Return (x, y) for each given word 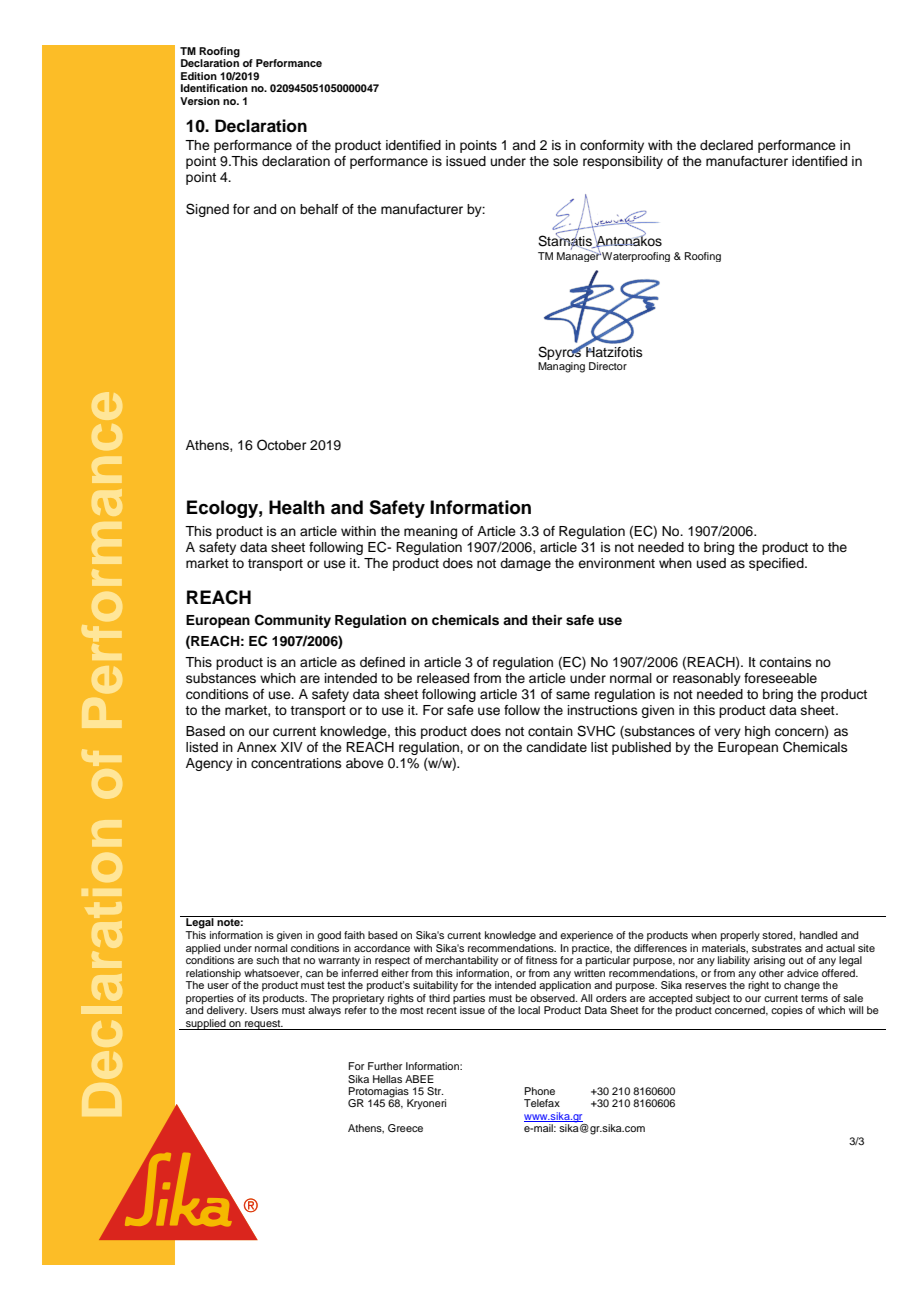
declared (726, 145)
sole (565, 161)
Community (293, 621)
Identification (214, 88)
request (263, 1025)
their (547, 620)
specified (777, 564)
